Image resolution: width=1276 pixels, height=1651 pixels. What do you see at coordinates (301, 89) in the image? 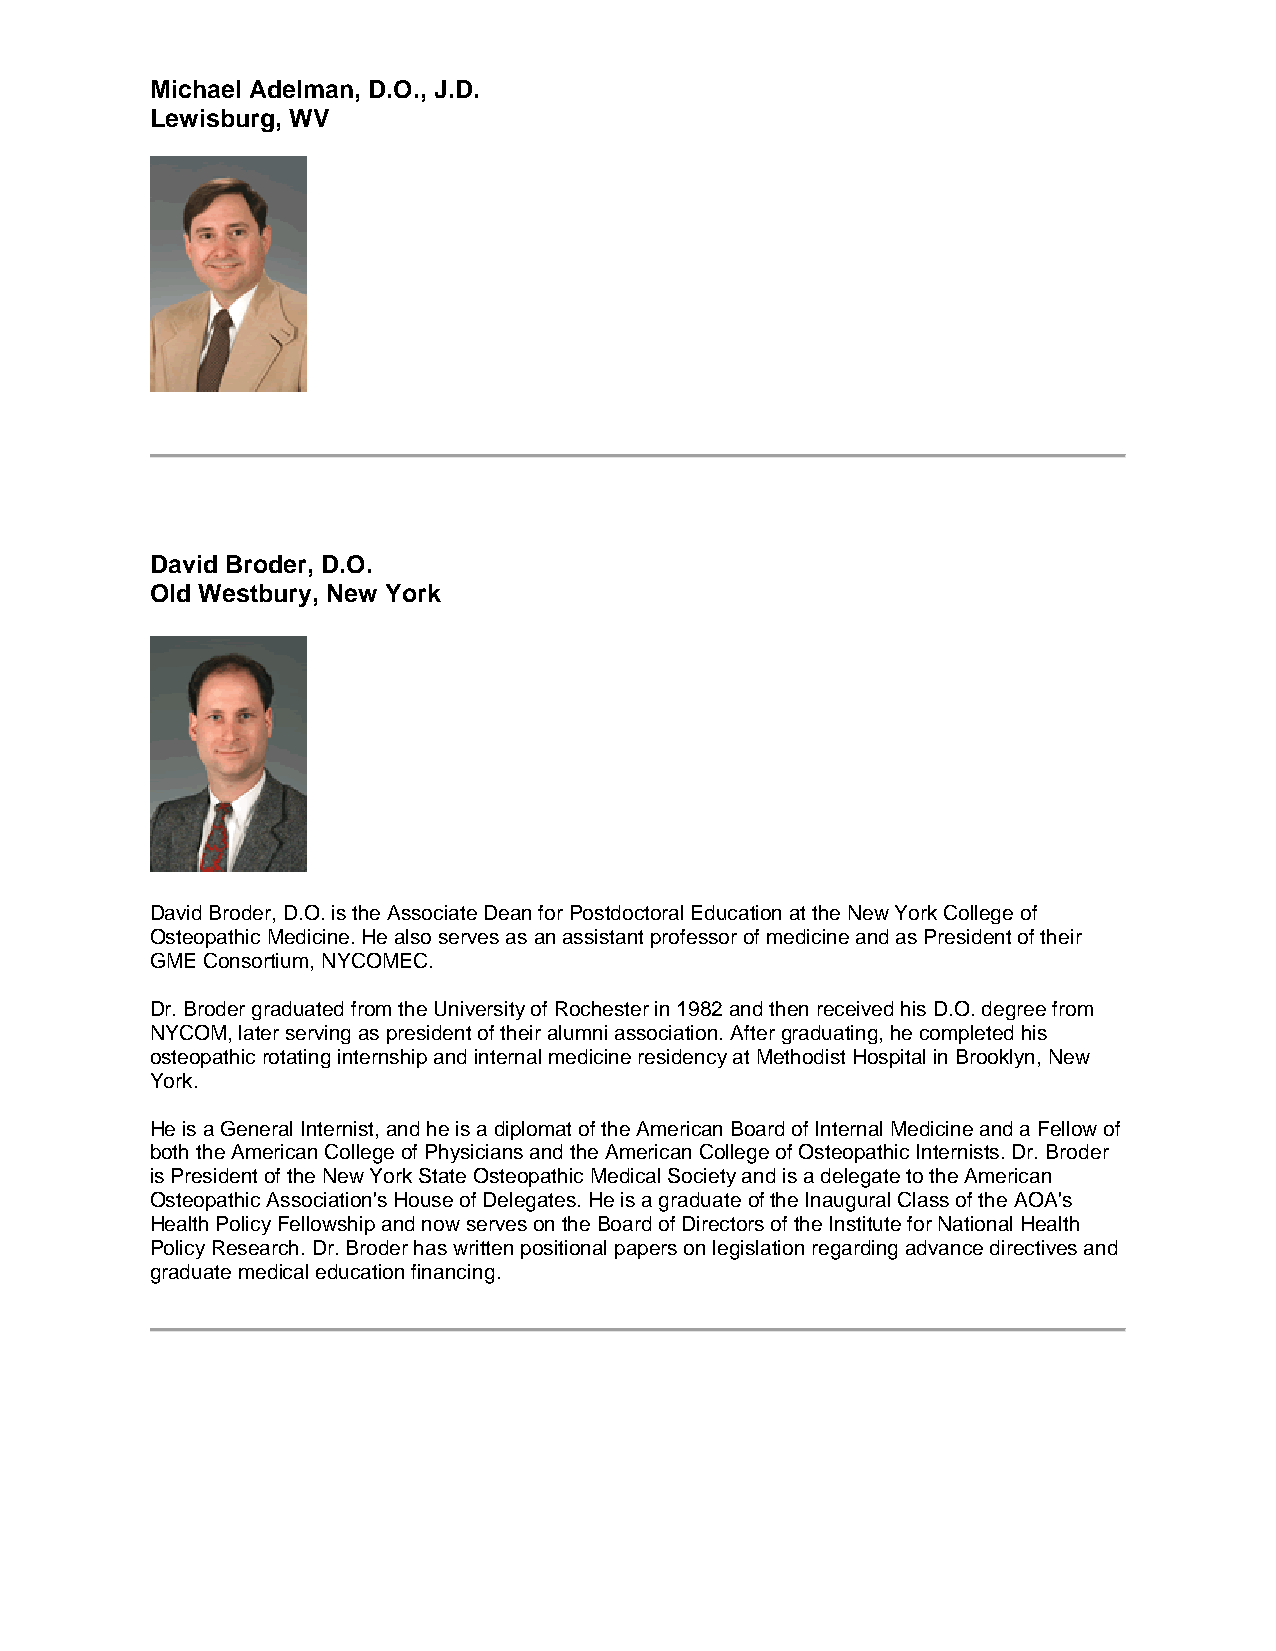
I see `Adelman` at bounding box center [301, 89].
